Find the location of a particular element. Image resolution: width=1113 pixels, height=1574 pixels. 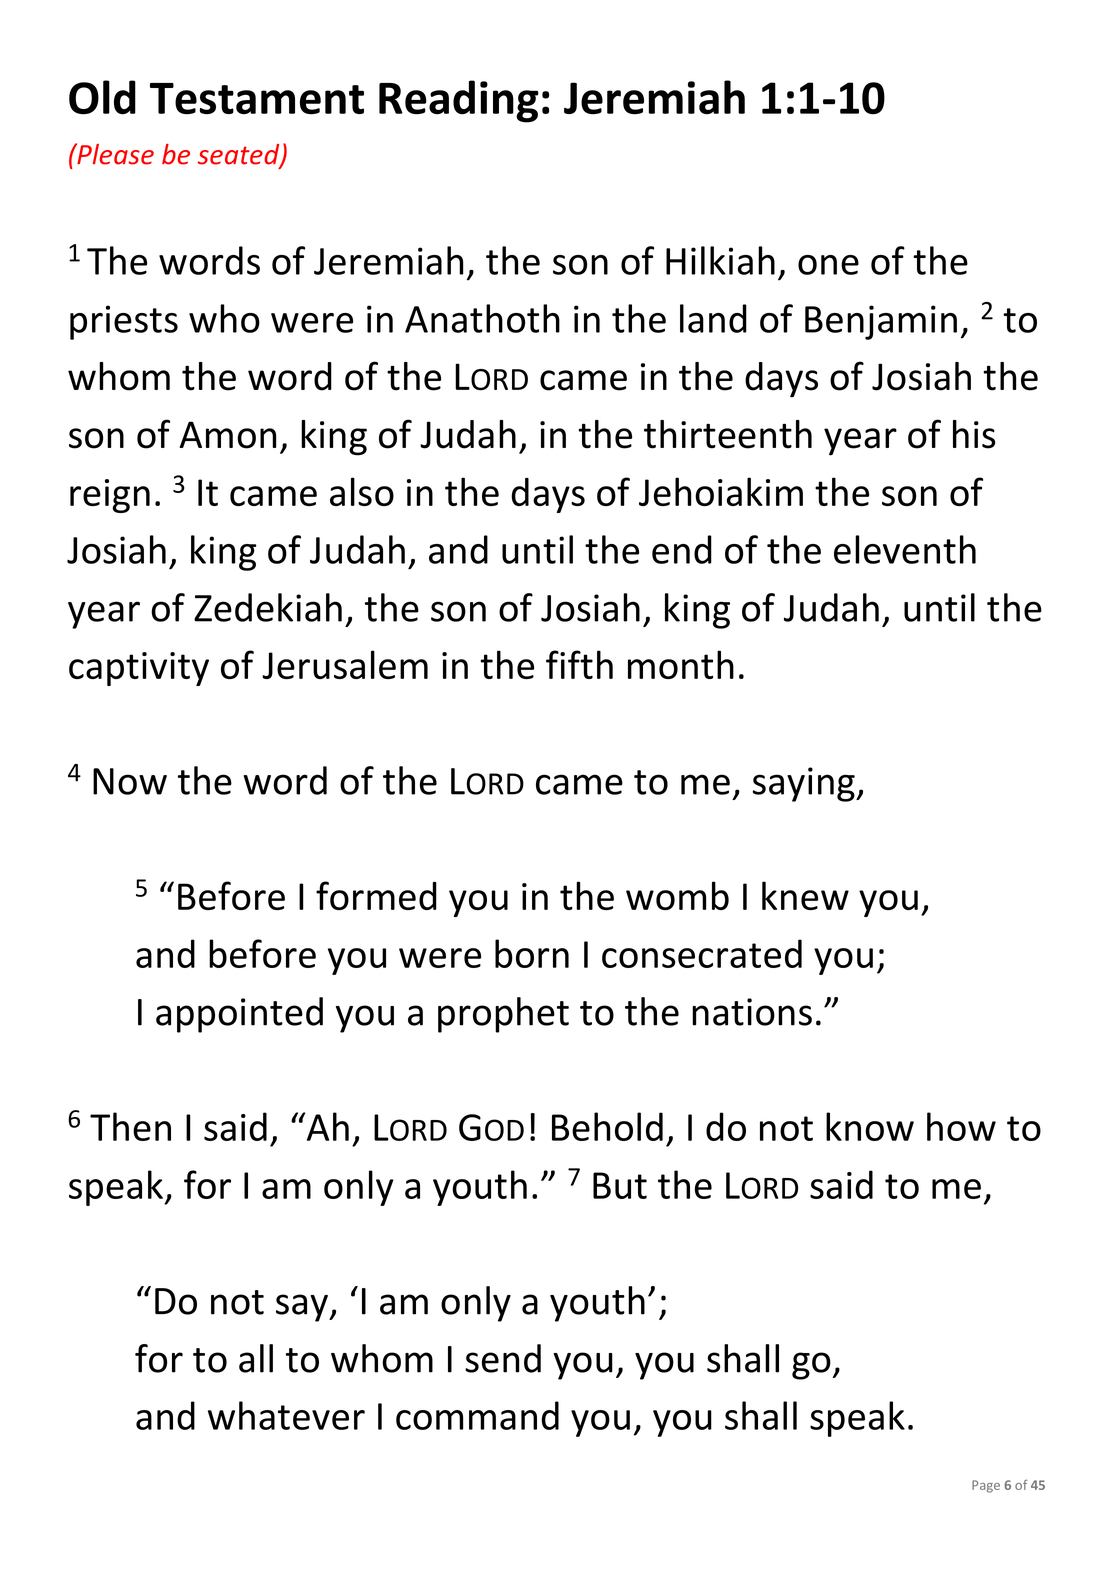

know is located at coordinates (870, 1126).
